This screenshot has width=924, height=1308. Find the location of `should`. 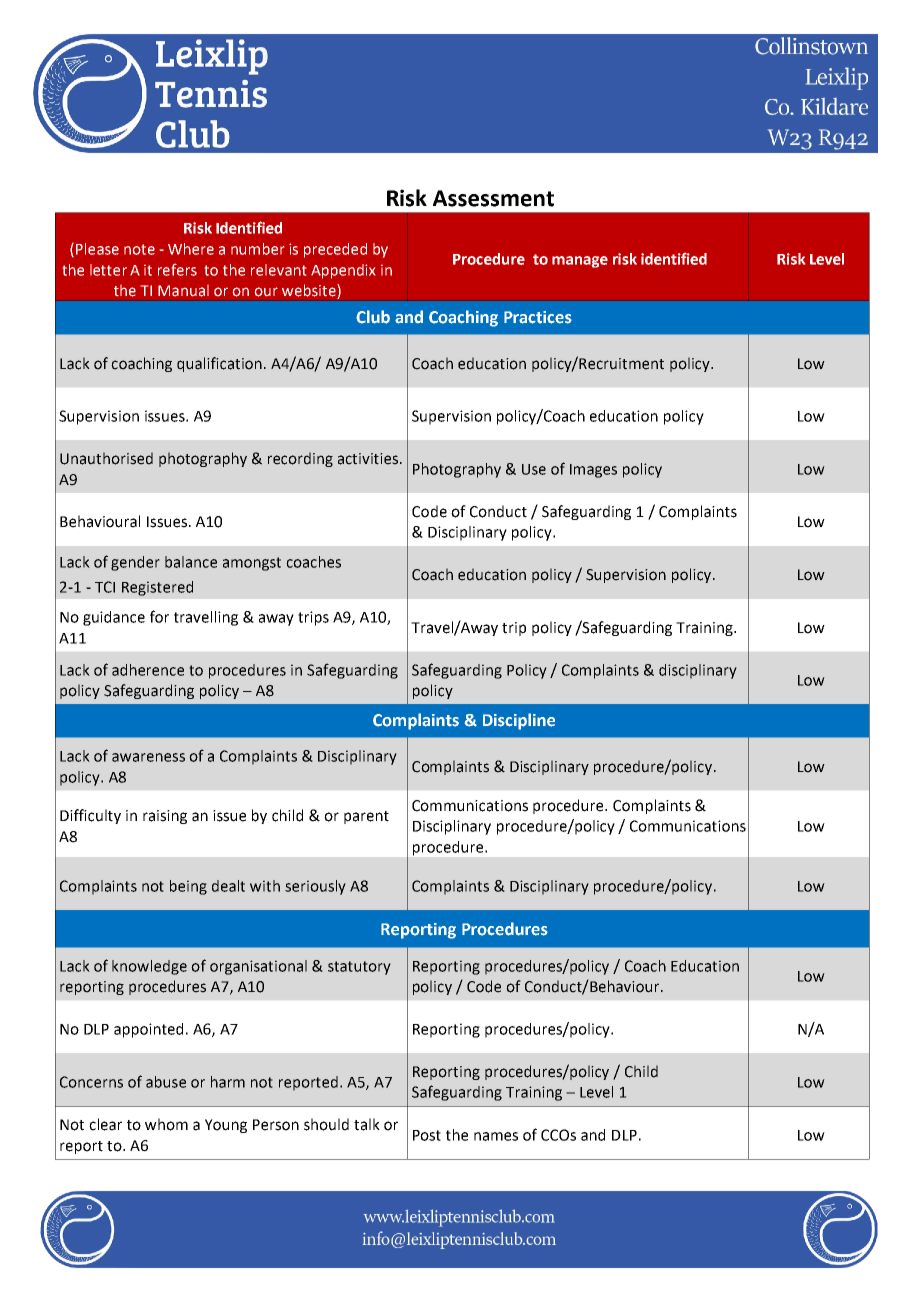

should is located at coordinates (326, 1124).
